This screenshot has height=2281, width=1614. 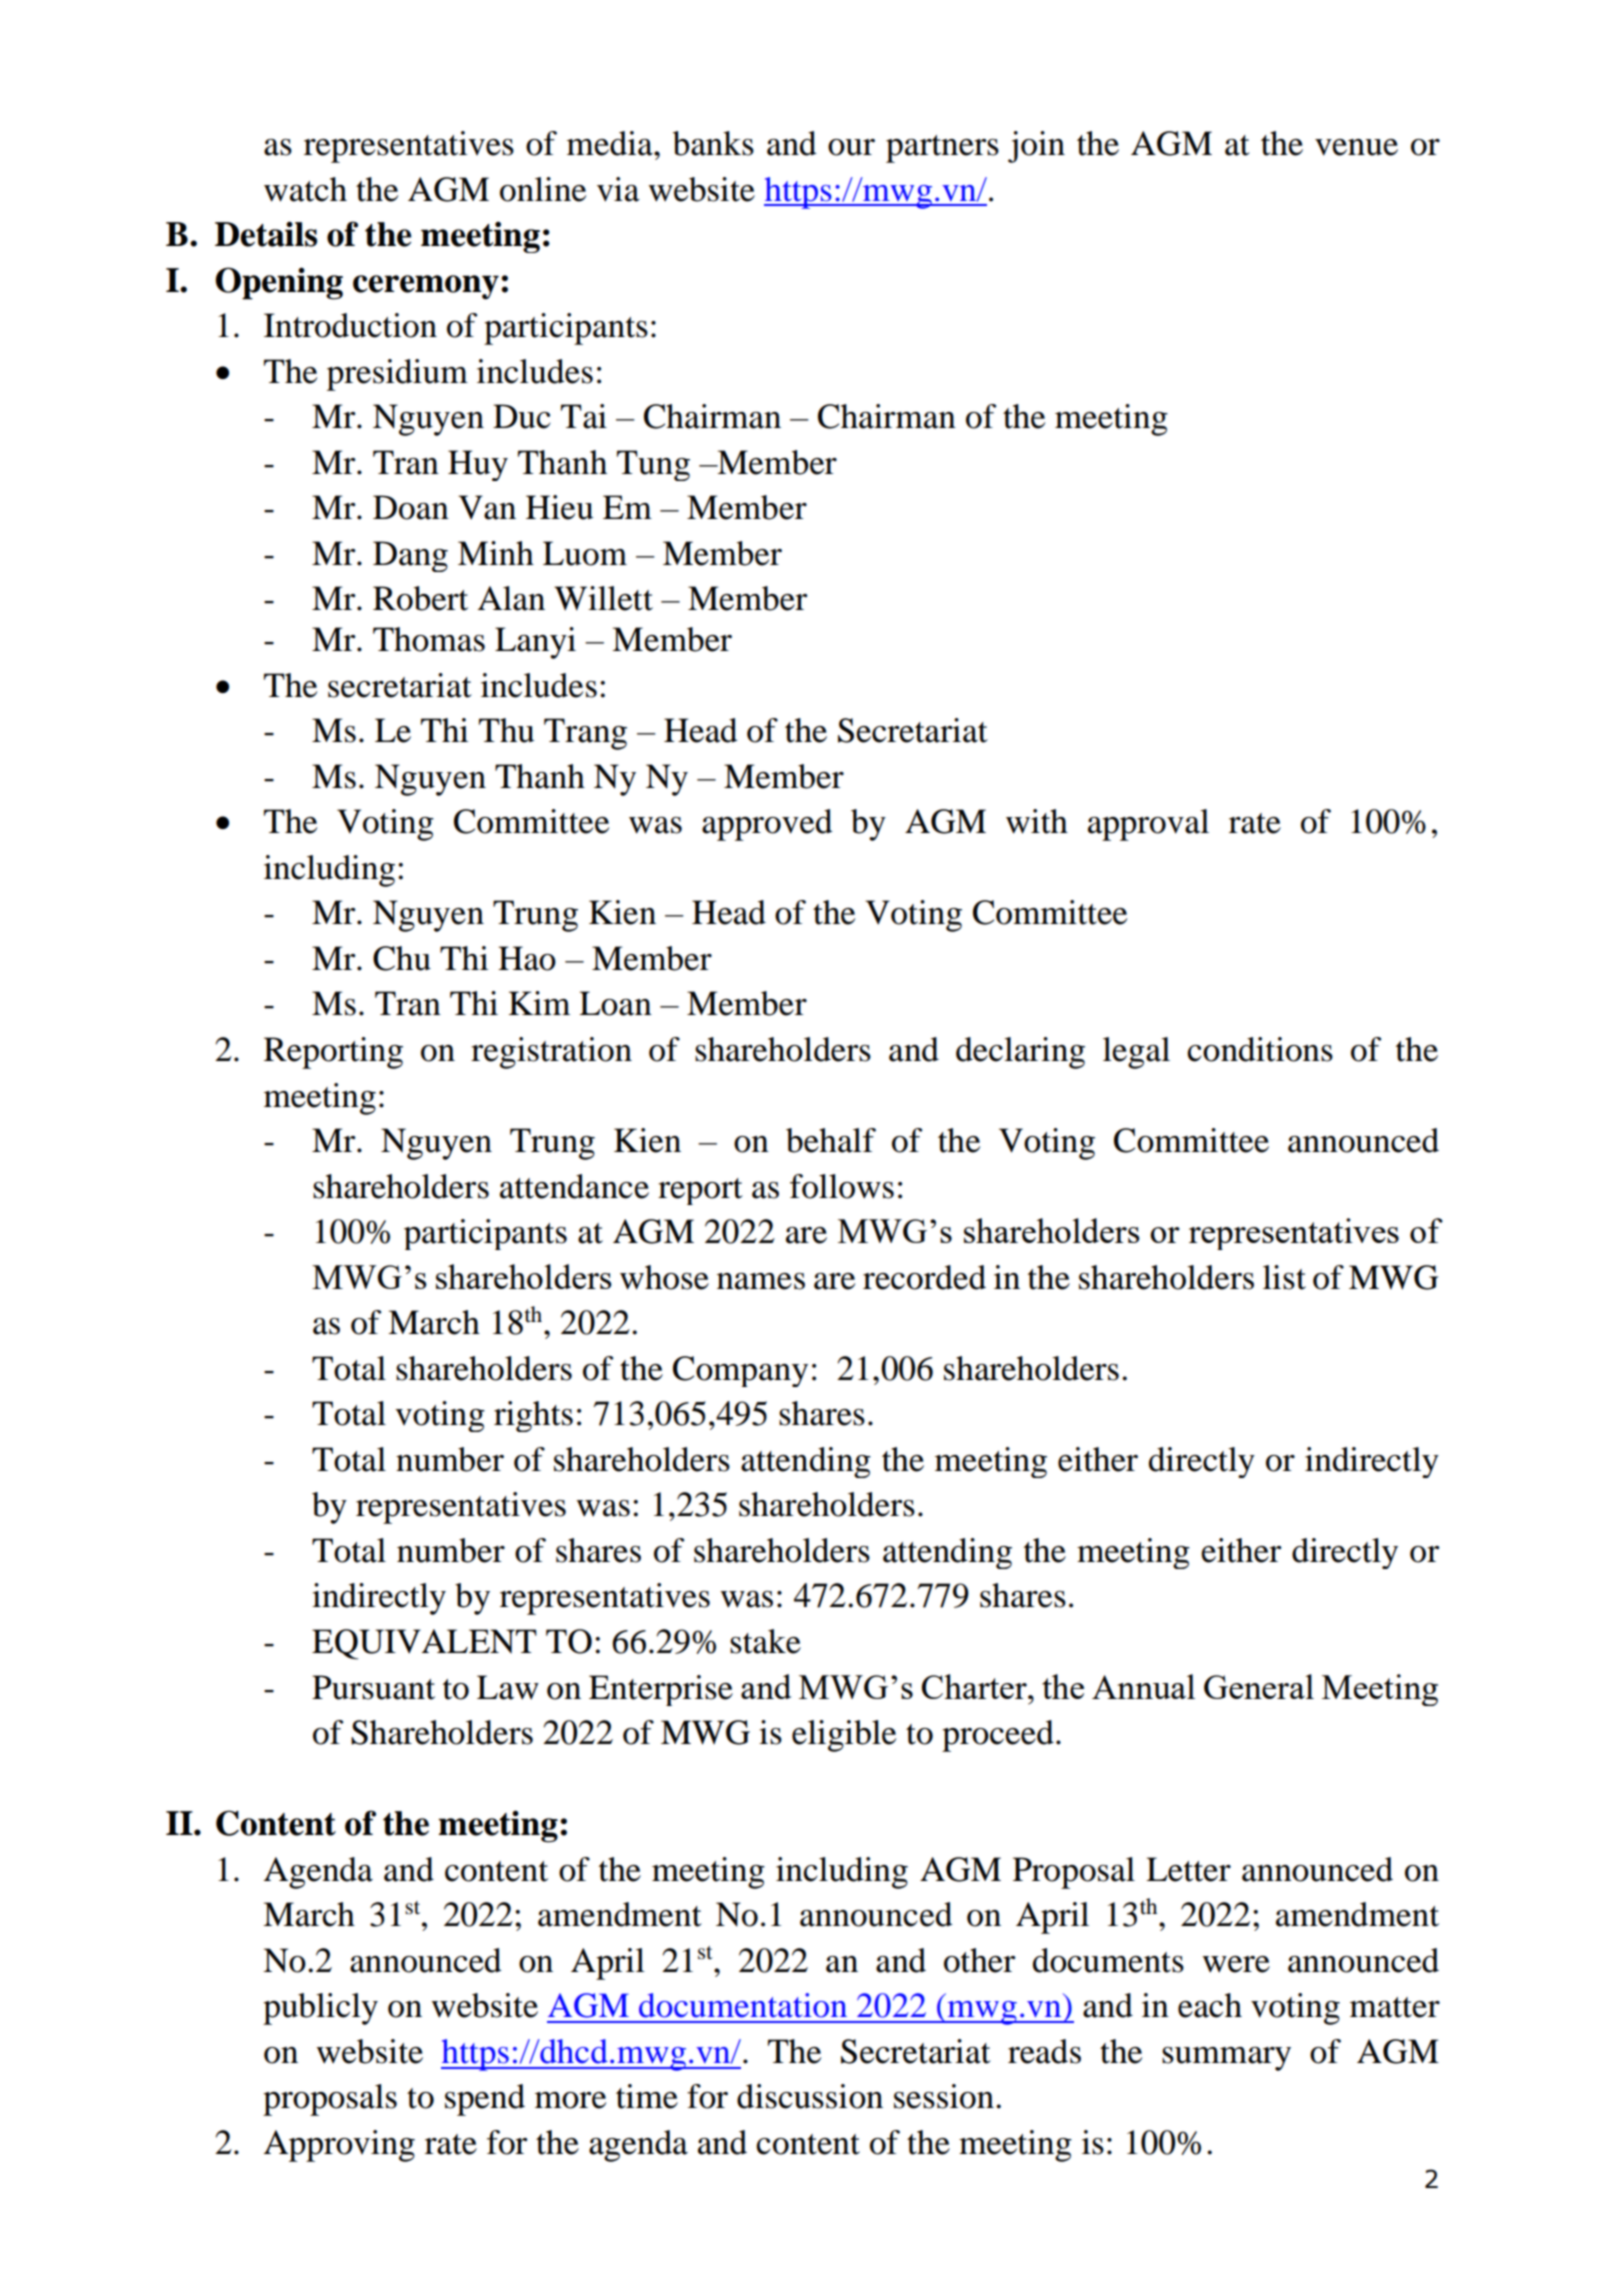 What do you see at coordinates (767, 825) in the screenshot?
I see `approved` at bounding box center [767, 825].
